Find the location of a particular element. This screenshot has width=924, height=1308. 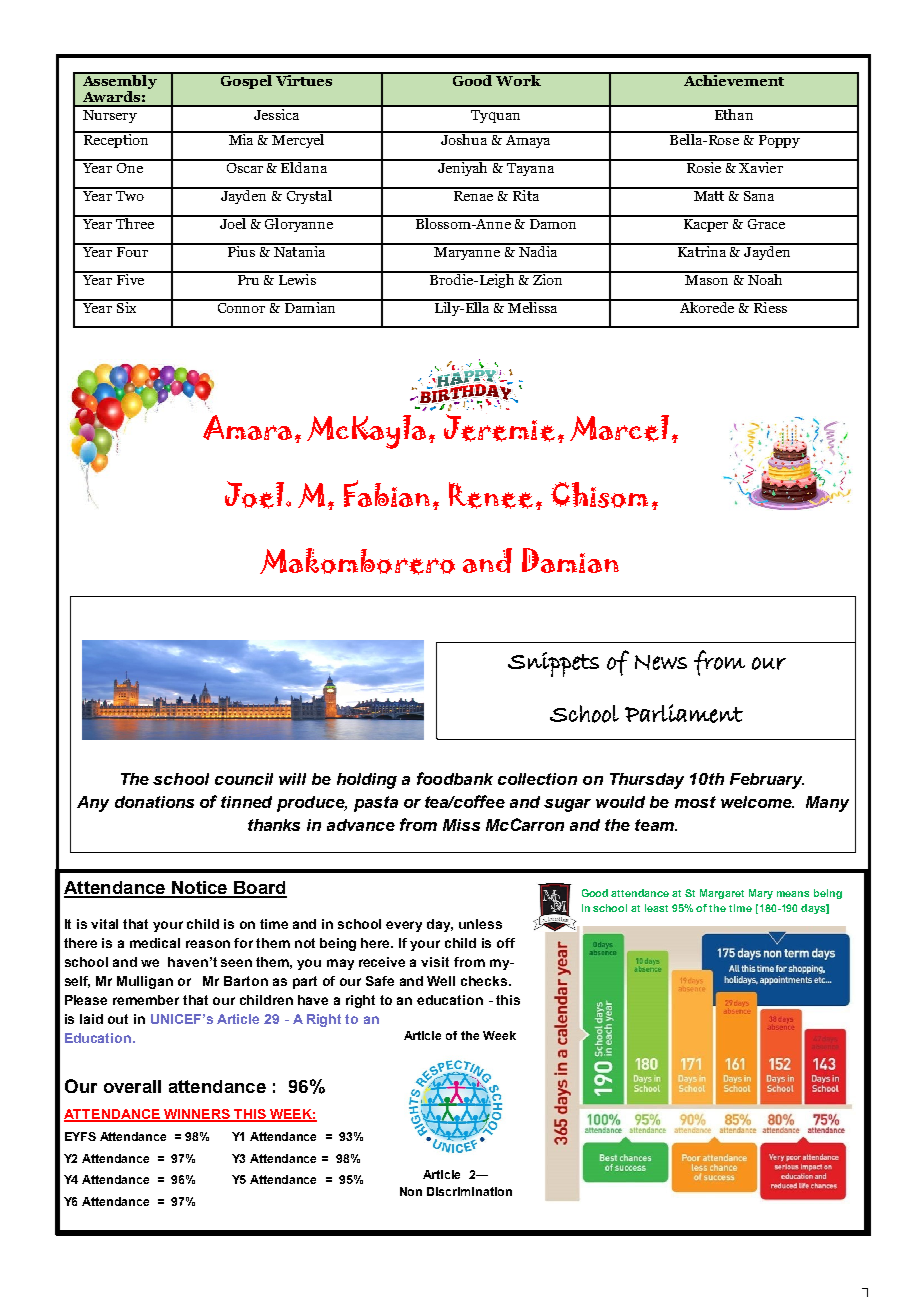

Marcel is located at coordinates (619, 428).
